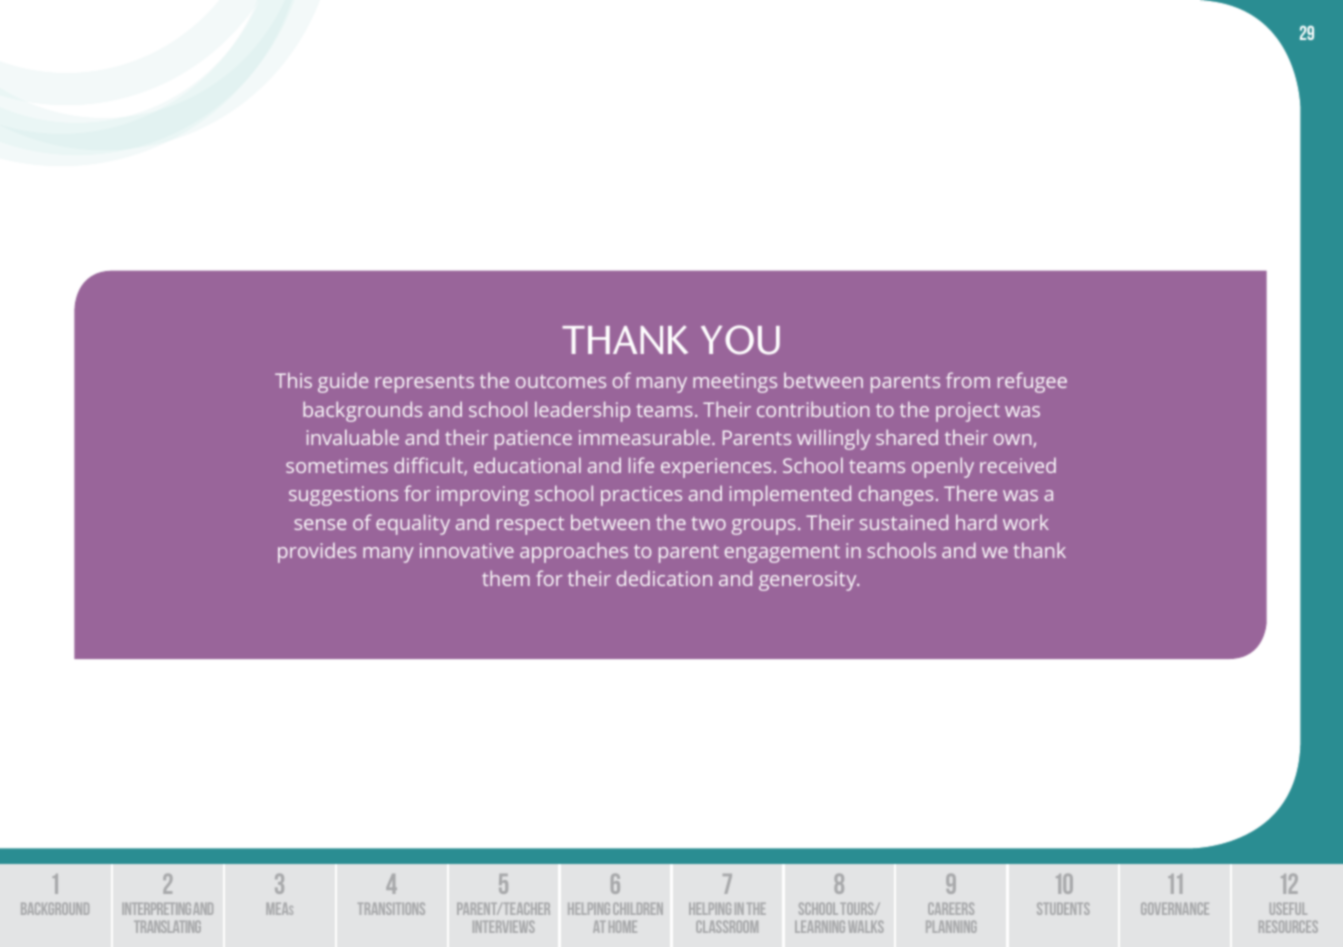 The width and height of the screenshot is (1343, 947). Describe the element at coordinates (506, 578) in the screenshot. I see `them` at that location.
